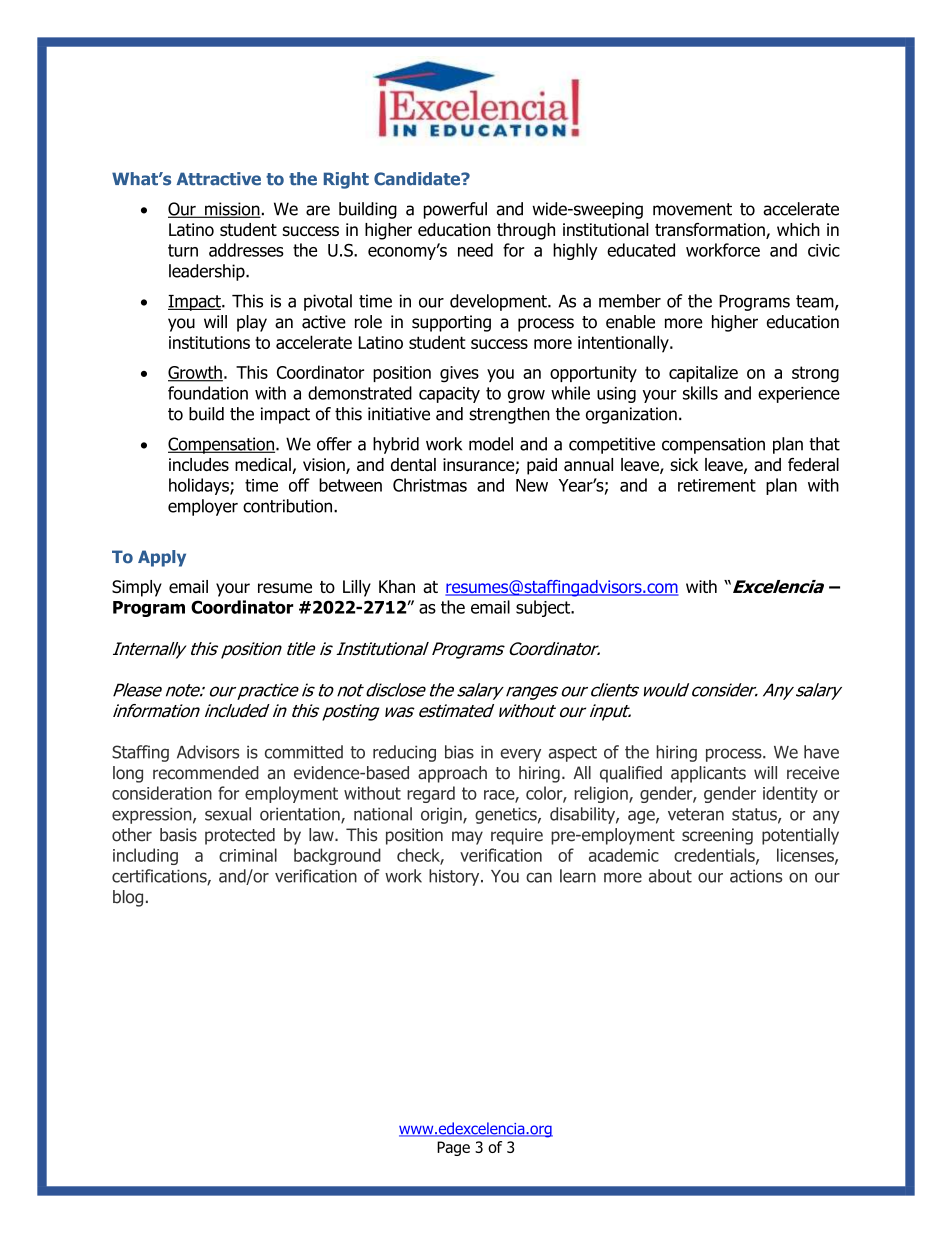  I want to click on subject, so click(544, 608).
